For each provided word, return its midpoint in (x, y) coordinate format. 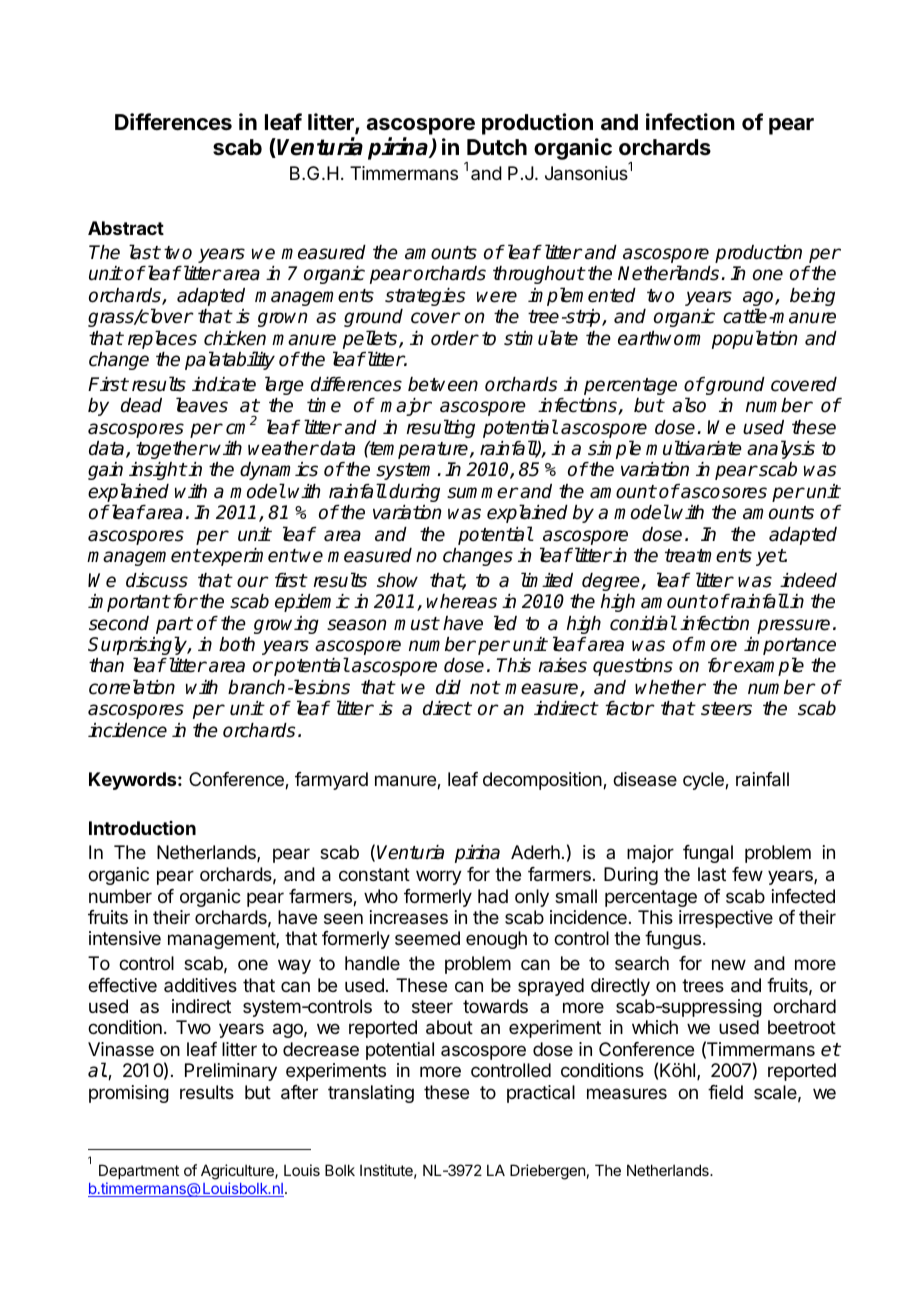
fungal (708, 854)
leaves (202, 405)
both (237, 644)
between (443, 384)
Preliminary (231, 1072)
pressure (793, 626)
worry (439, 877)
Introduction (142, 828)
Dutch (497, 147)
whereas (462, 601)
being (812, 297)
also (689, 405)
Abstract (126, 228)
